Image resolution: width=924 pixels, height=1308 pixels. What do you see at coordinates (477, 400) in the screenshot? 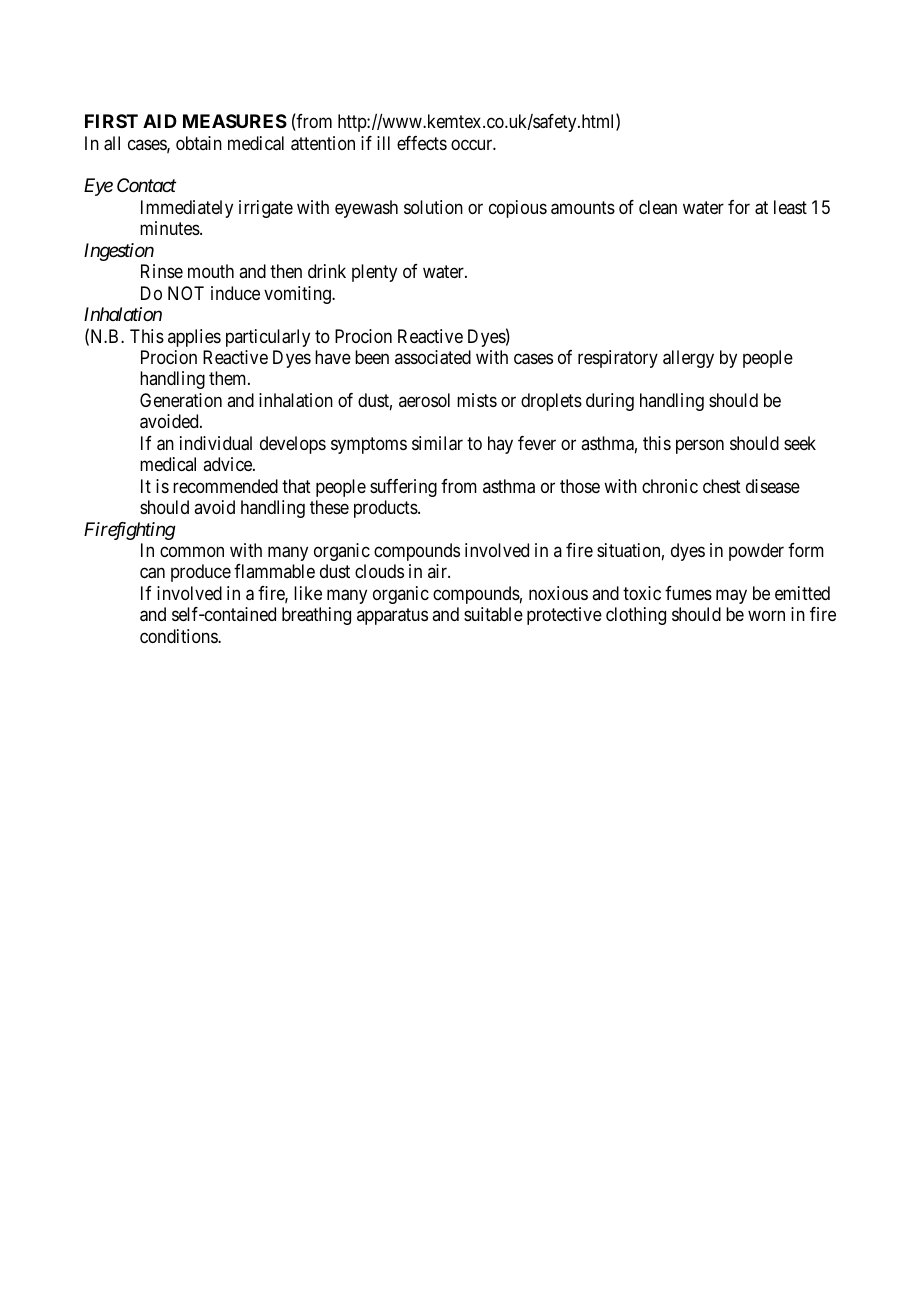
I see `mists` at bounding box center [477, 400].
